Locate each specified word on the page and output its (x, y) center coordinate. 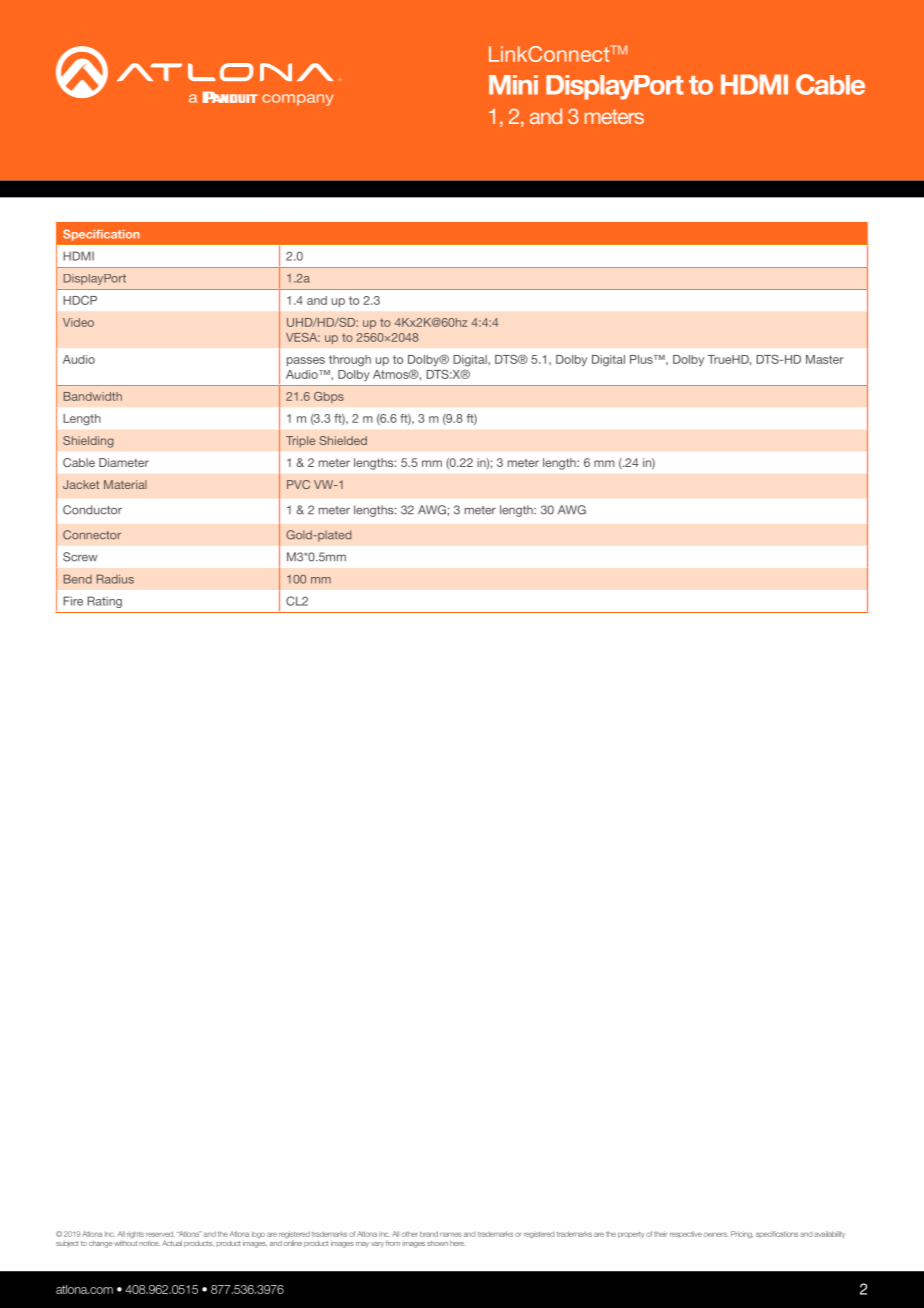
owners (716, 1234)
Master (825, 359)
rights (135, 1235)
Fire (73, 601)
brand (429, 1234)
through (350, 361)
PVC (298, 484)
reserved (160, 1234)
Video (78, 322)
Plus (642, 359)
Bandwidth (93, 396)
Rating (104, 602)
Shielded (343, 440)
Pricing (742, 1235)
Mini (513, 85)
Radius (115, 579)
